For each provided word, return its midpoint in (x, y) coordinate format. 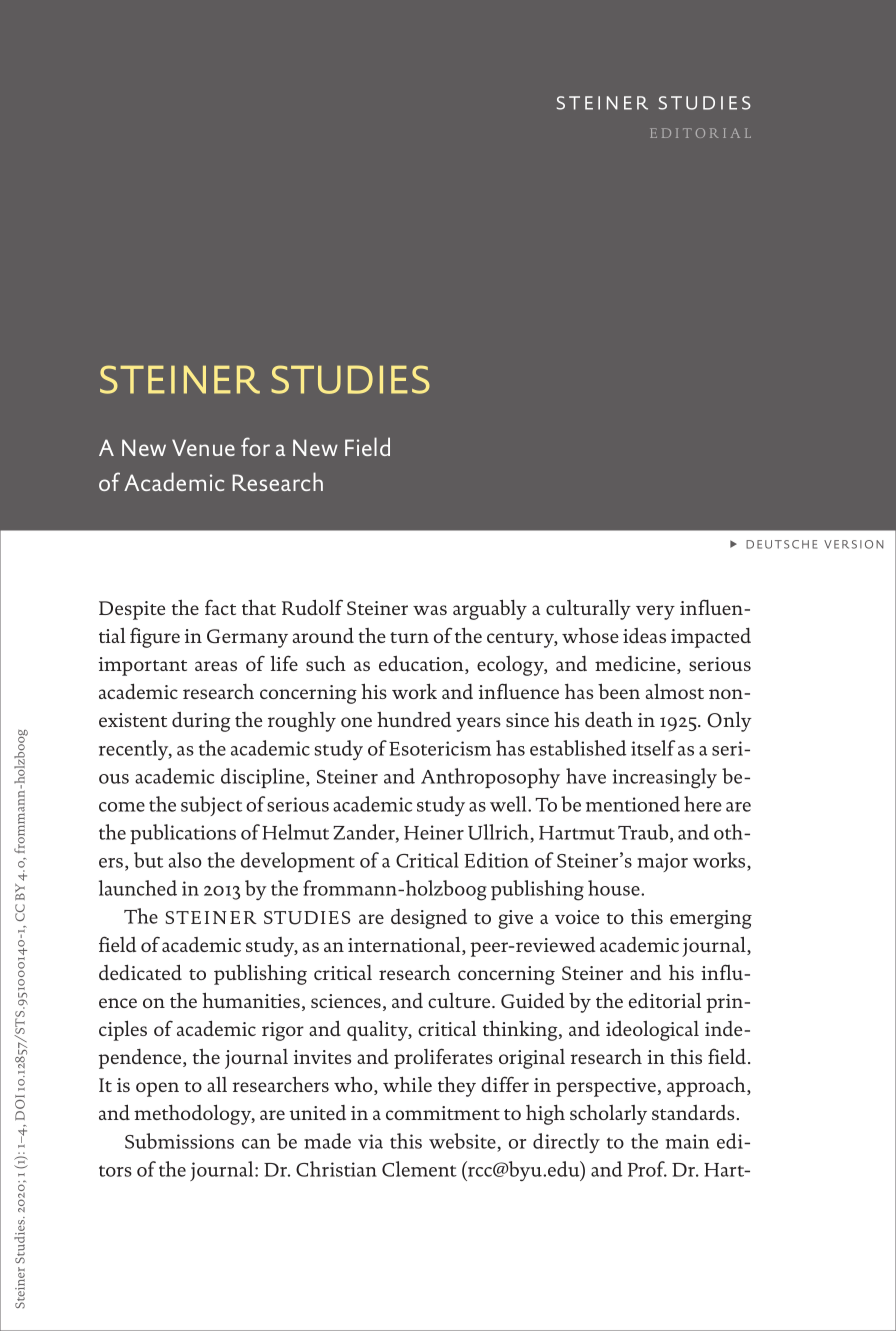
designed (429, 919)
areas (216, 666)
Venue (203, 447)
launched (138, 888)
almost (675, 691)
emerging (711, 919)
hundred (414, 719)
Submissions (179, 1141)
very (655, 612)
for (255, 446)
